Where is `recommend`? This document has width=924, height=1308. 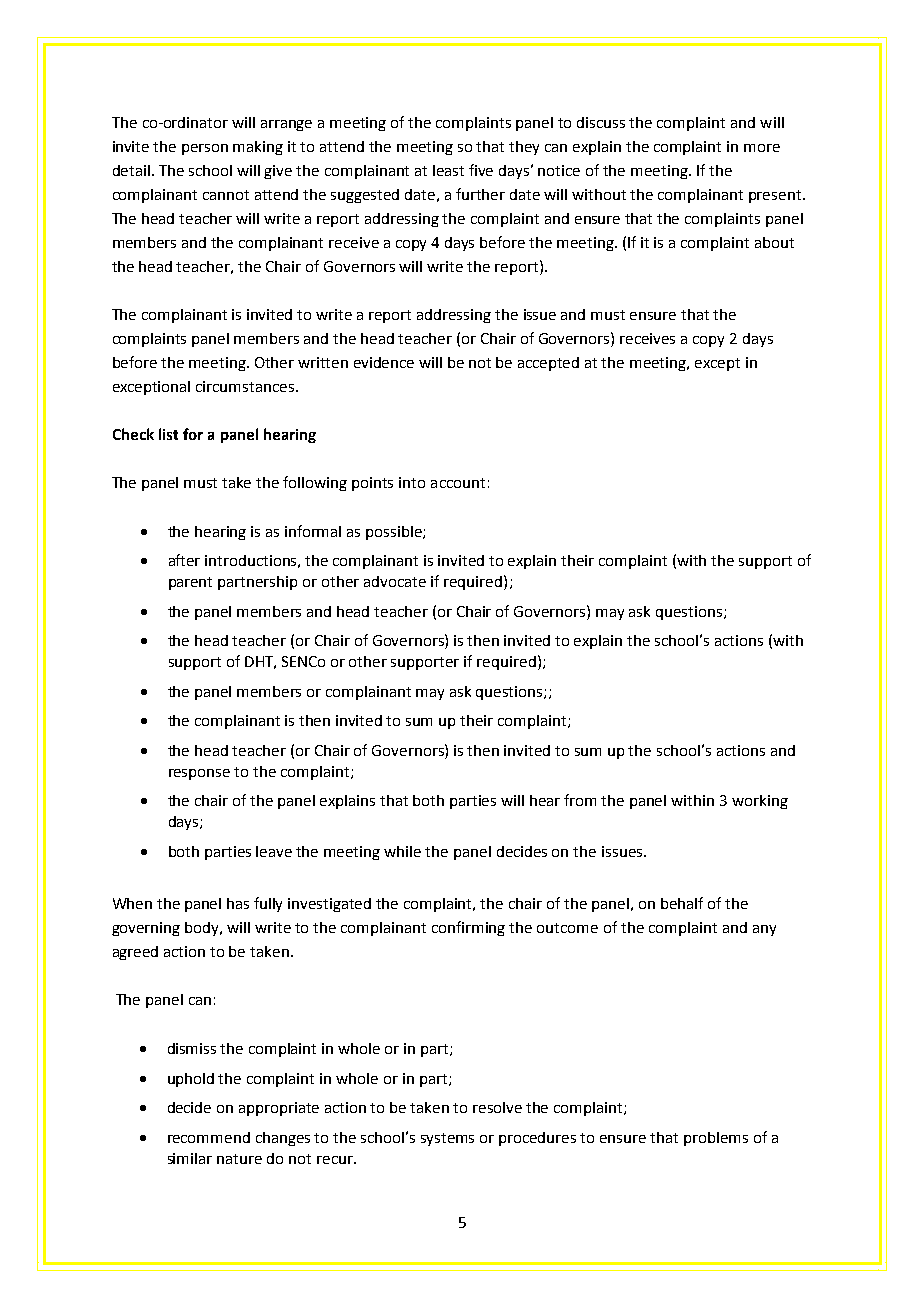 recommend is located at coordinates (209, 1137).
